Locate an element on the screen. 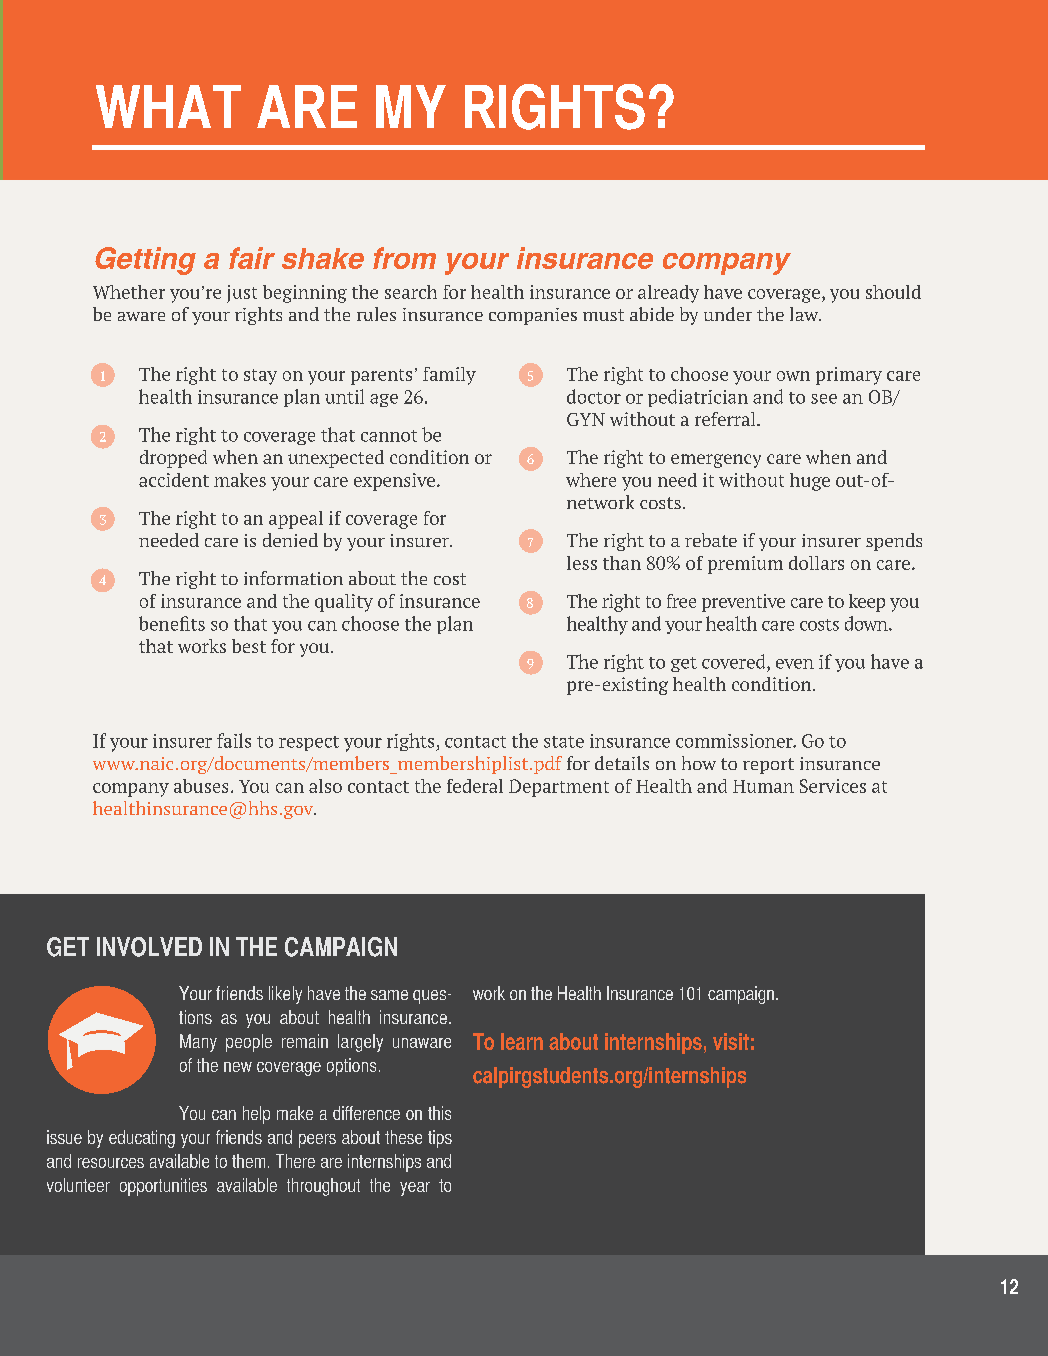  from is located at coordinates (404, 258).
